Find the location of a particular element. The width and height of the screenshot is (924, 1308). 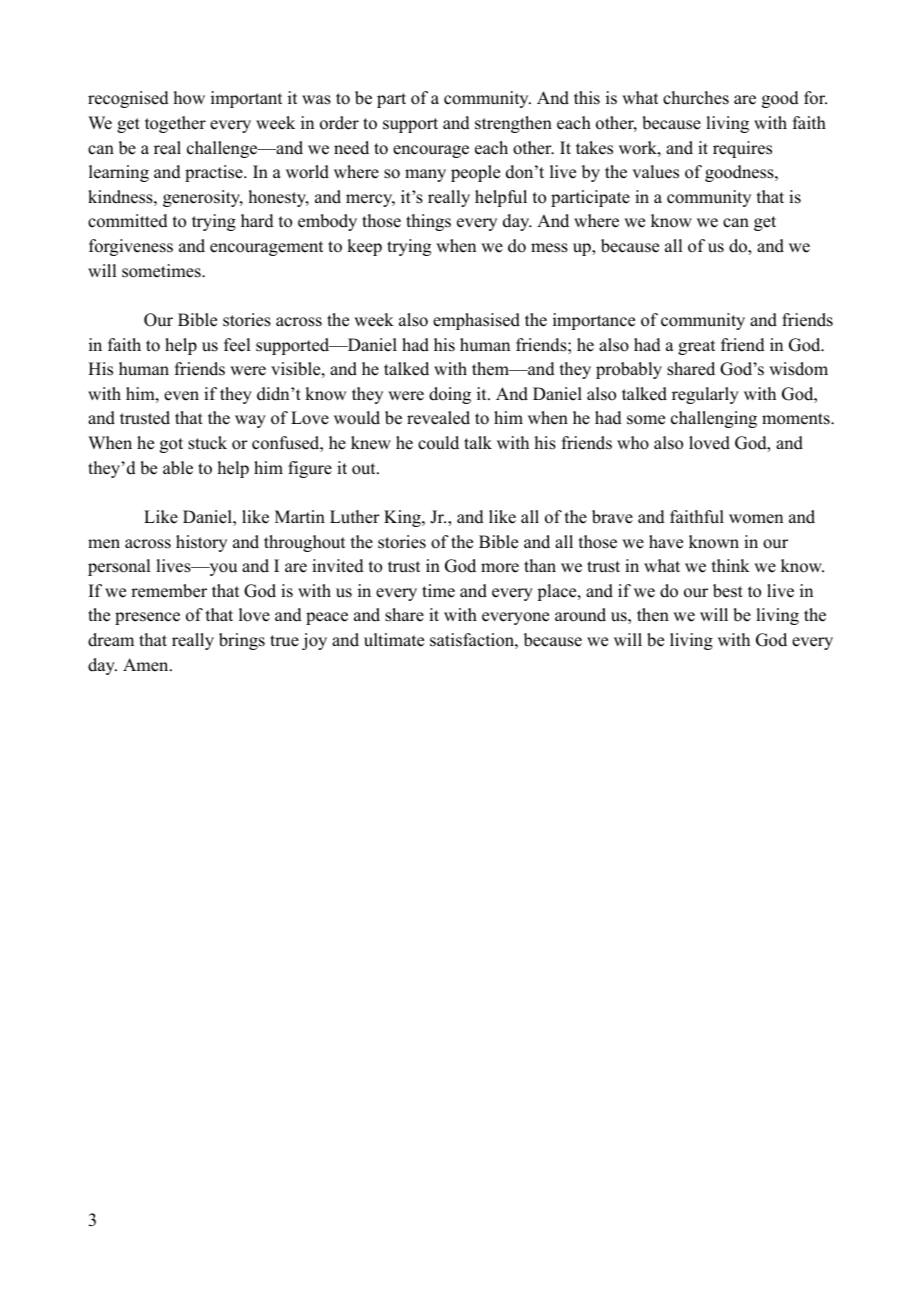

order is located at coordinates (339, 123).
